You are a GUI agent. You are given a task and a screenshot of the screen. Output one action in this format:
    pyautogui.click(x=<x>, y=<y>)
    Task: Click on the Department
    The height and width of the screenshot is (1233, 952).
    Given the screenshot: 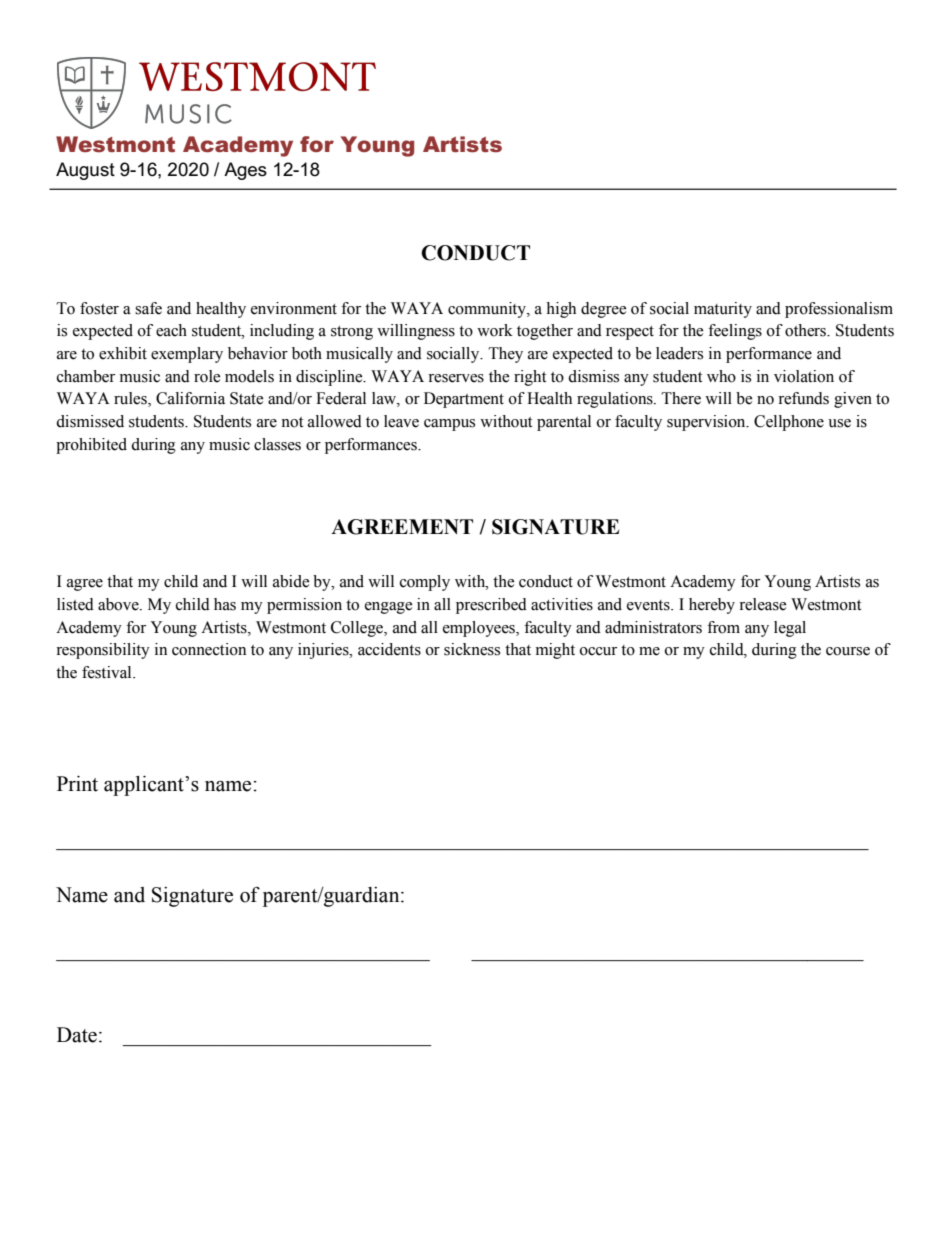 What is the action you would take?
    pyautogui.click(x=464, y=400)
